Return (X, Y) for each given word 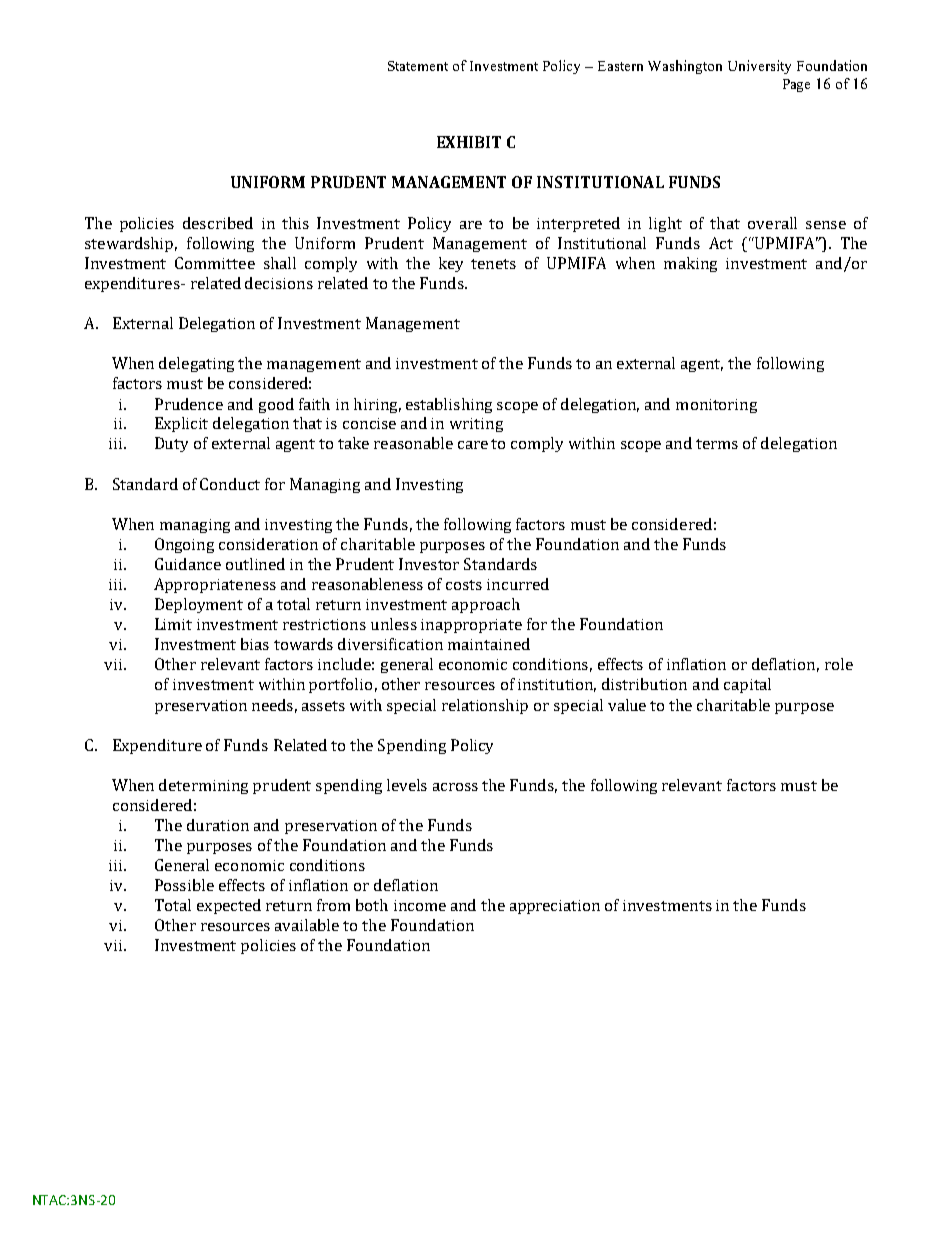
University (759, 67)
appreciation (555, 907)
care (473, 445)
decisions (279, 283)
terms (717, 444)
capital (747, 685)
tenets (493, 264)
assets (323, 706)
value (627, 705)
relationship (485, 706)
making (690, 264)
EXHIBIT (469, 142)
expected (229, 906)
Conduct (230, 484)
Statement (418, 66)
